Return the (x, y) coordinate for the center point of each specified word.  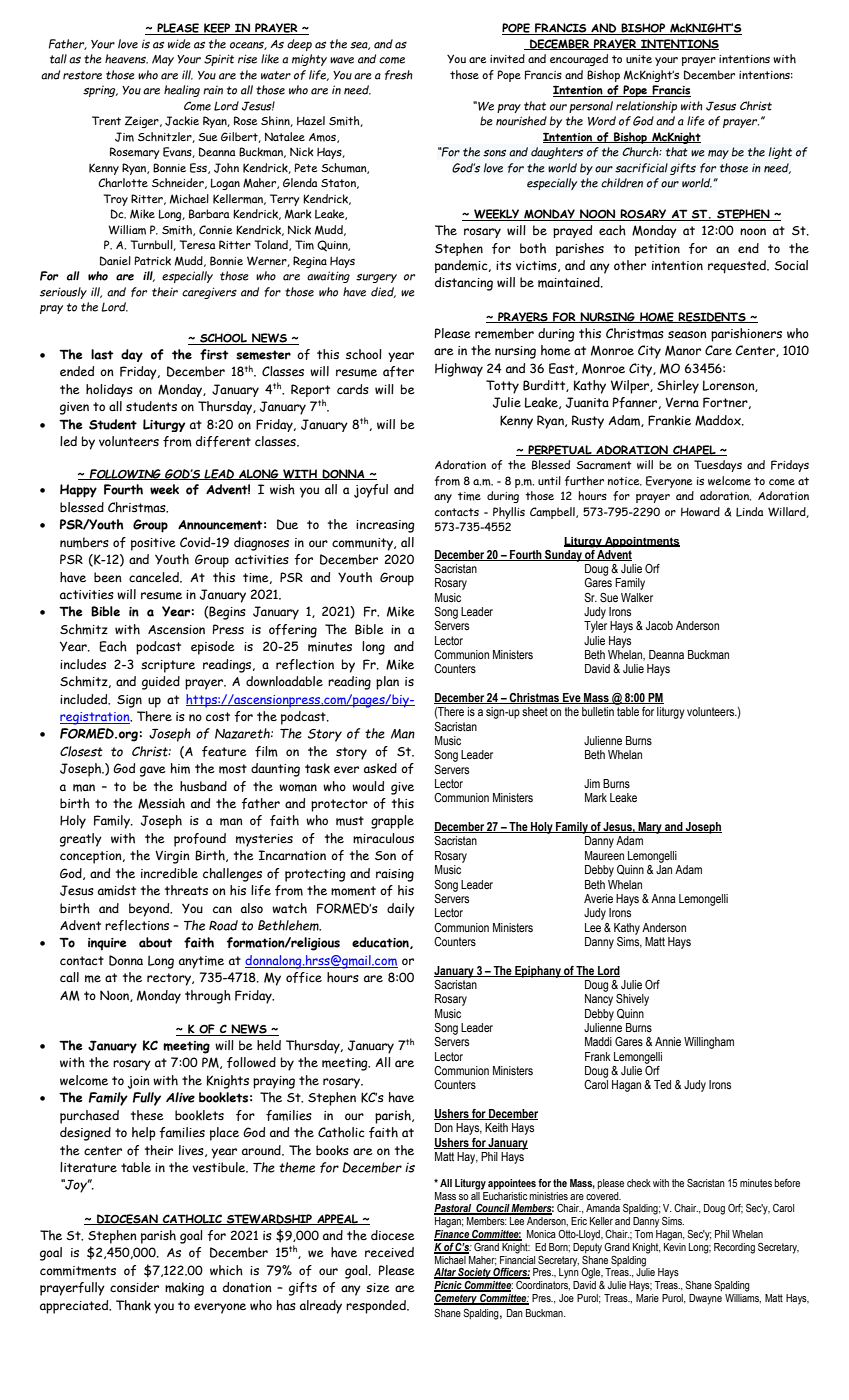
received (389, 1252)
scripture (168, 666)
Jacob (659, 625)
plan (387, 683)
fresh (399, 75)
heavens (126, 59)
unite (639, 59)
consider (134, 1287)
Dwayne (705, 1299)
